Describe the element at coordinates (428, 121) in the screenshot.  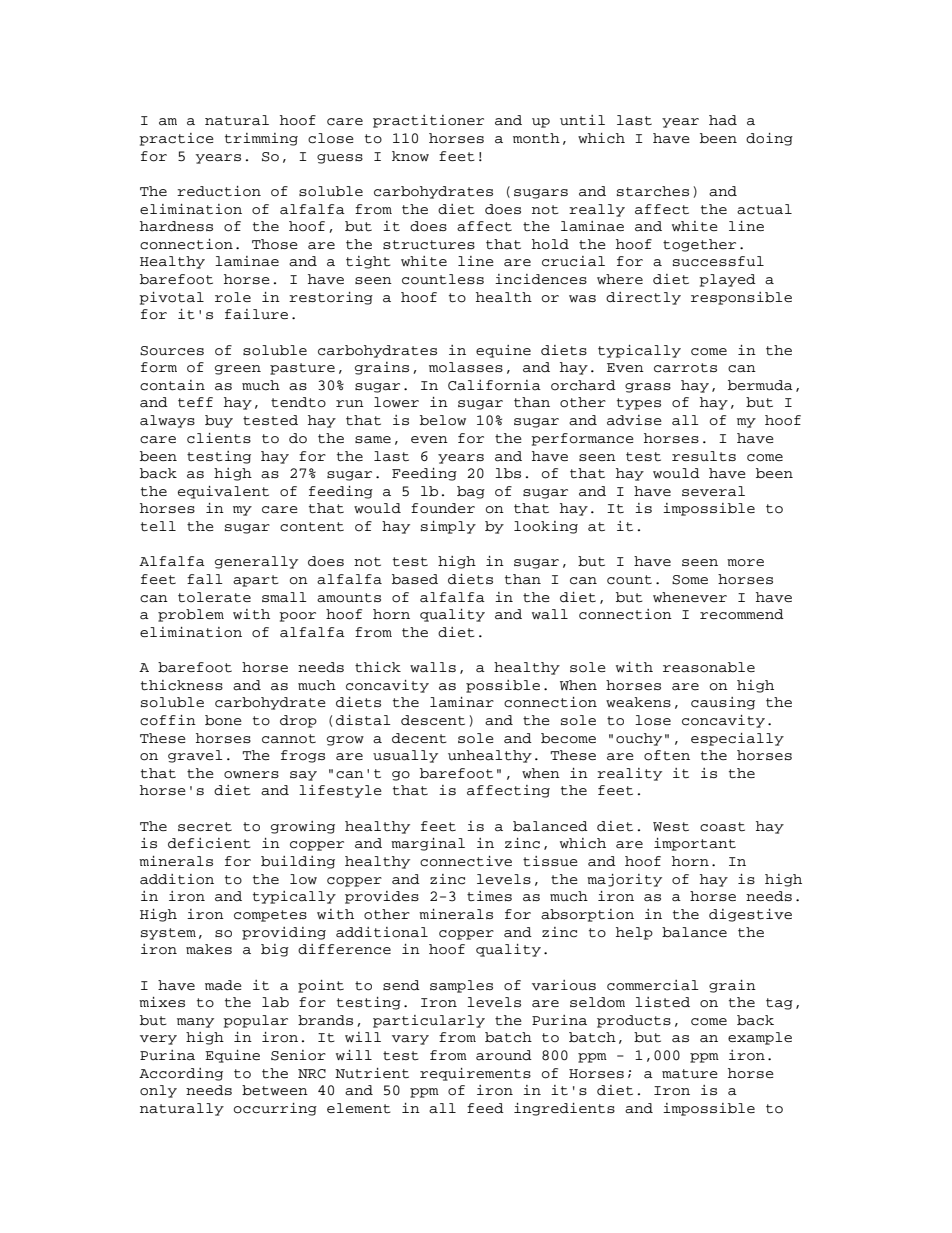
I see `practitioner` at that location.
